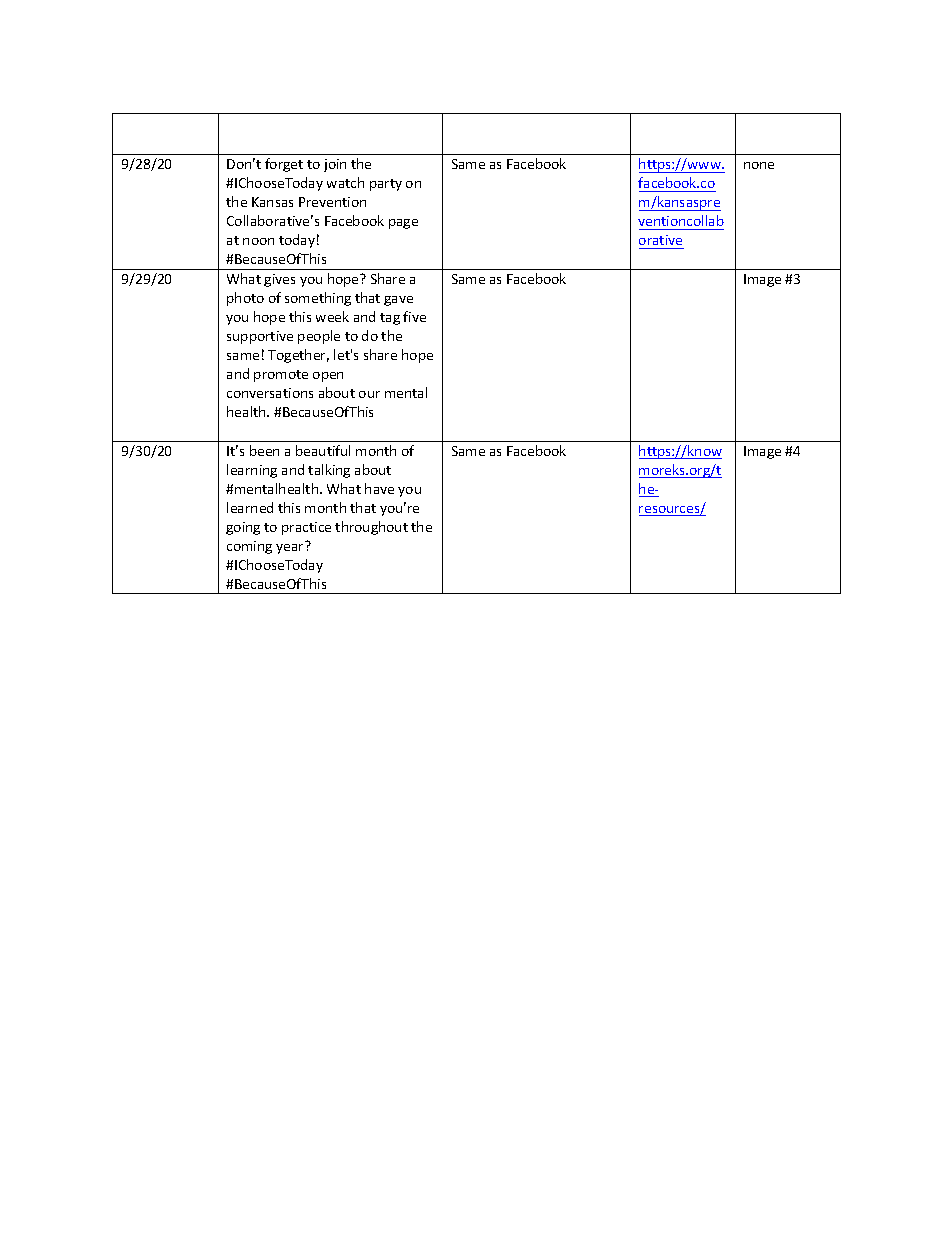 The image size is (952, 1233). What do you see at coordinates (379, 488) in the image?
I see `have` at bounding box center [379, 488].
